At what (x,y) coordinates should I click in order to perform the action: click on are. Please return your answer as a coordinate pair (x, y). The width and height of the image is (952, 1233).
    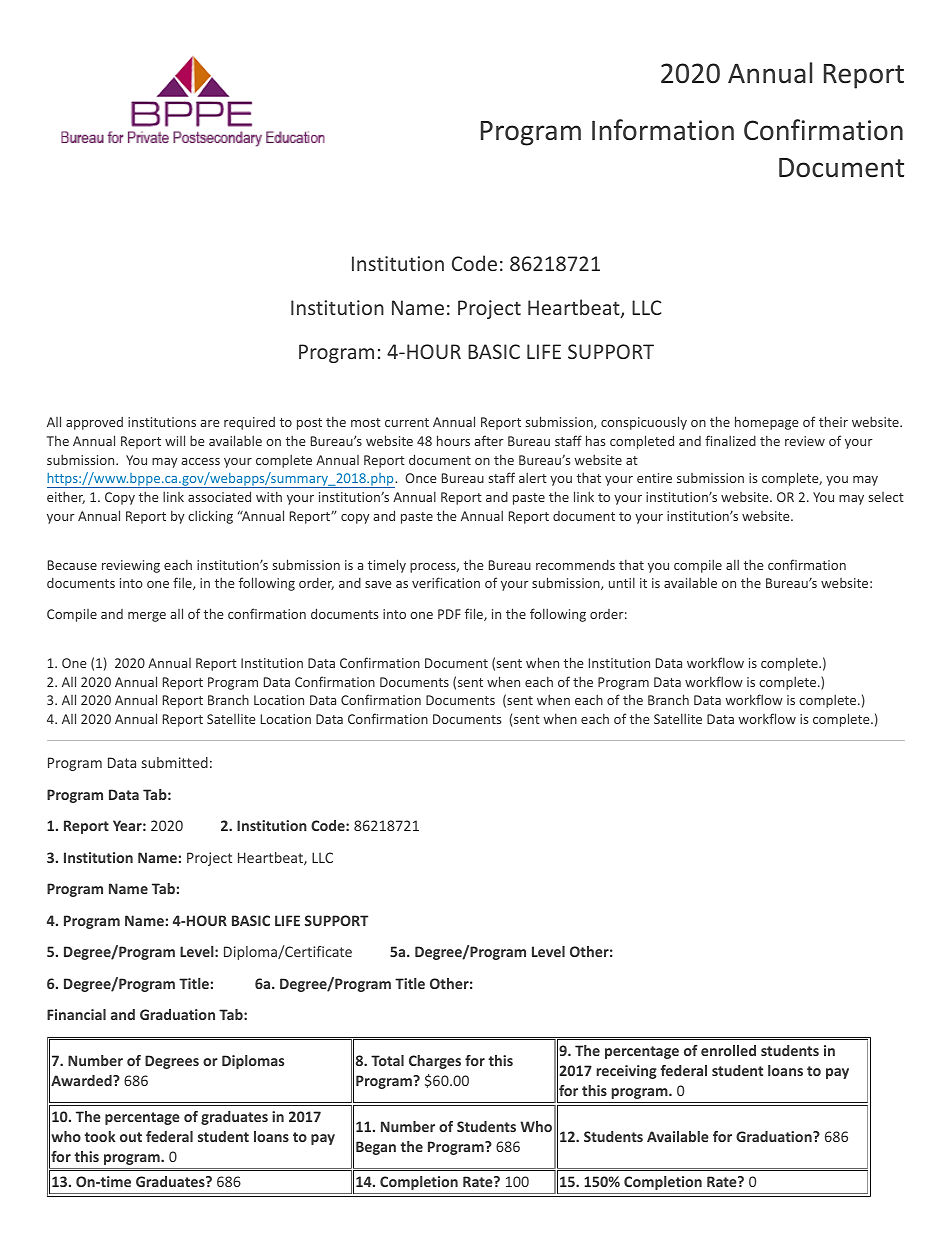
    Looking at the image, I should click on (210, 423).
